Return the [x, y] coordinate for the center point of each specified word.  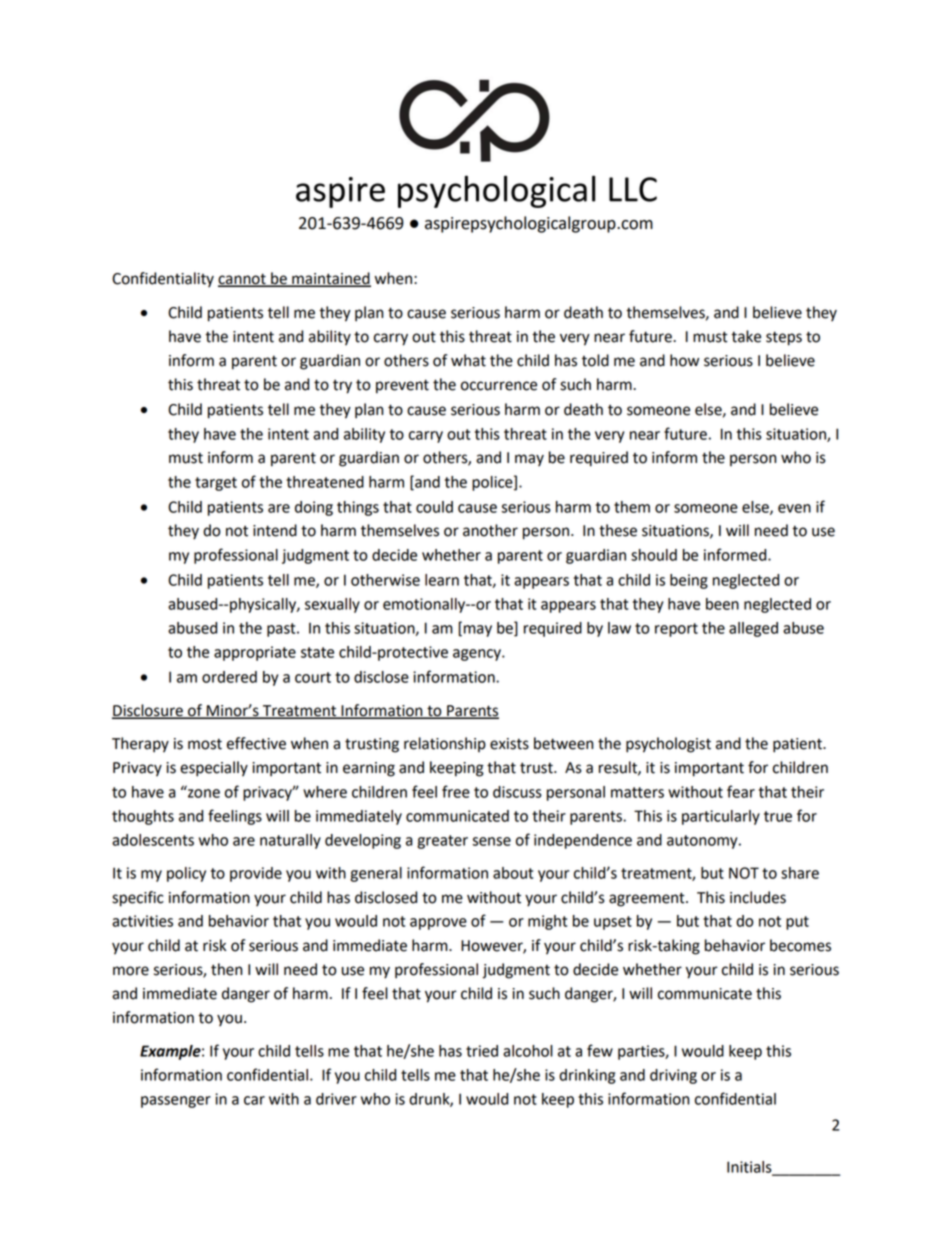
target [216, 484]
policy [186, 874]
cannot [243, 279]
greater [442, 842]
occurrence [499, 386]
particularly [721, 817]
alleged [753, 629]
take [746, 336]
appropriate [255, 653]
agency [478, 655]
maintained [330, 279]
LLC [633, 189]
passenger [176, 1102]
